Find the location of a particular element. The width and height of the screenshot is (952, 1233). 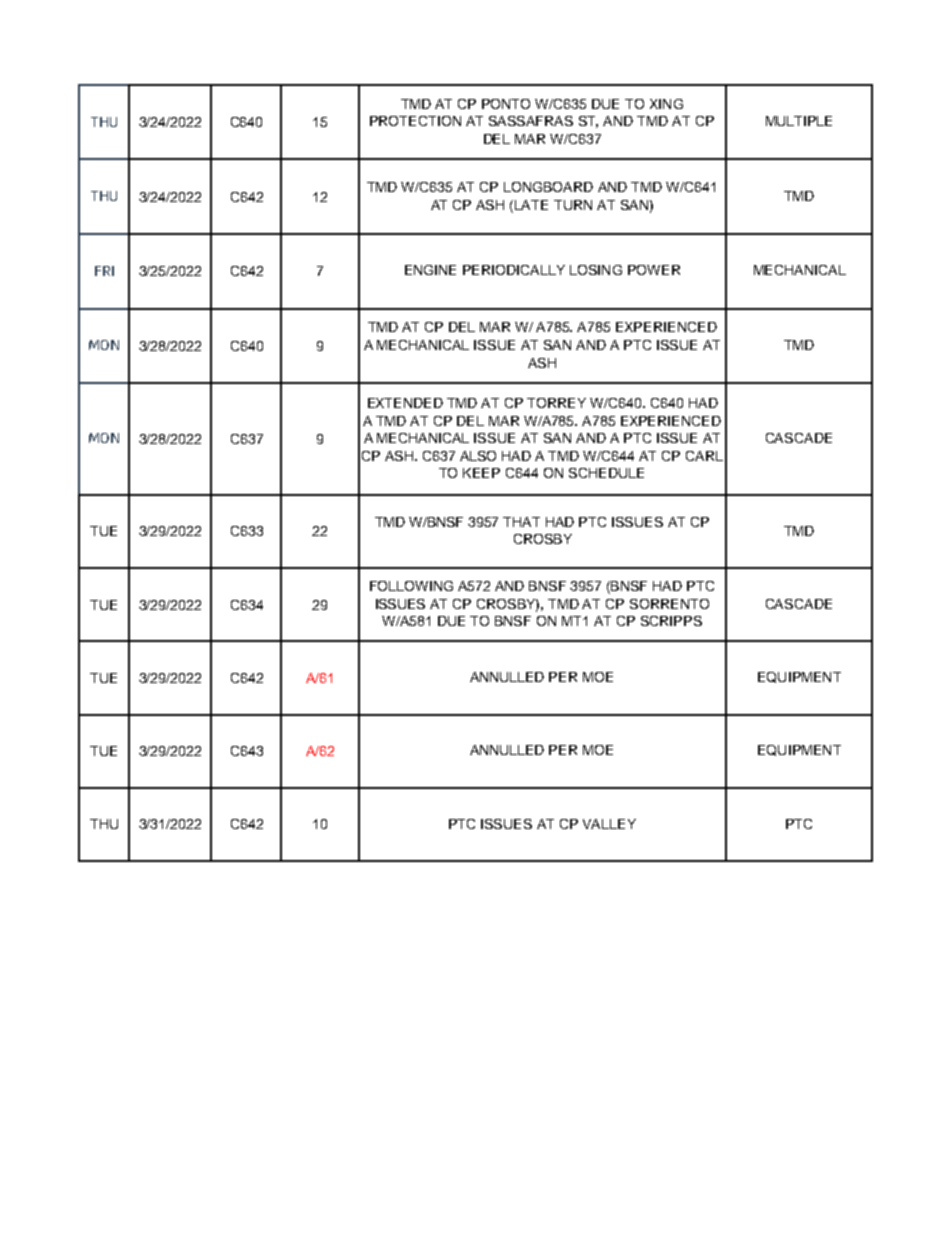

PROTECTION is located at coordinates (415, 121).
